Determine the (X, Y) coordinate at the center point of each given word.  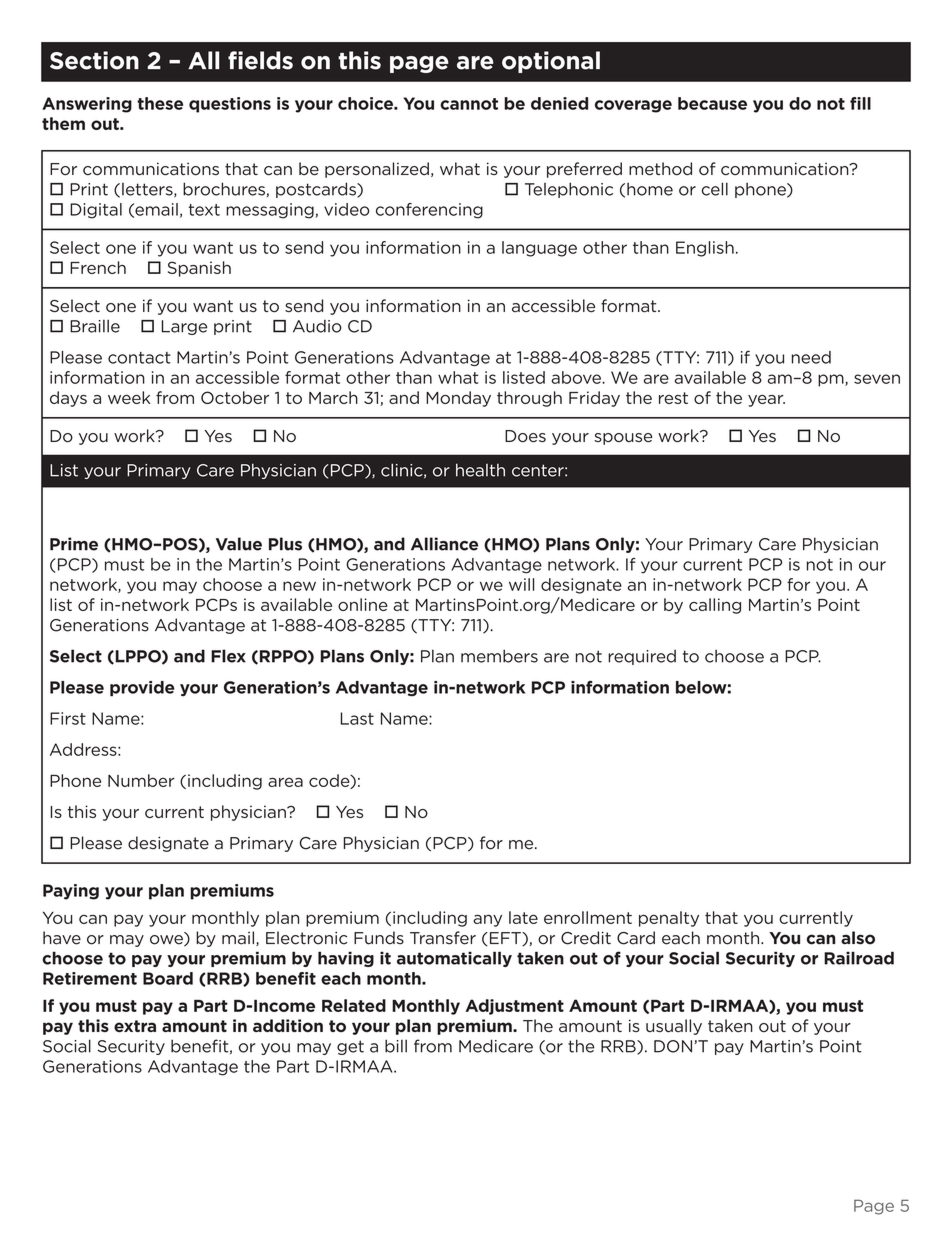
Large (184, 327)
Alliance (444, 544)
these (160, 103)
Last (357, 718)
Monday (458, 399)
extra (135, 1026)
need (811, 357)
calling (715, 606)
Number (141, 780)
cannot (469, 104)
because (712, 103)
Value (239, 544)
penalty (669, 919)
